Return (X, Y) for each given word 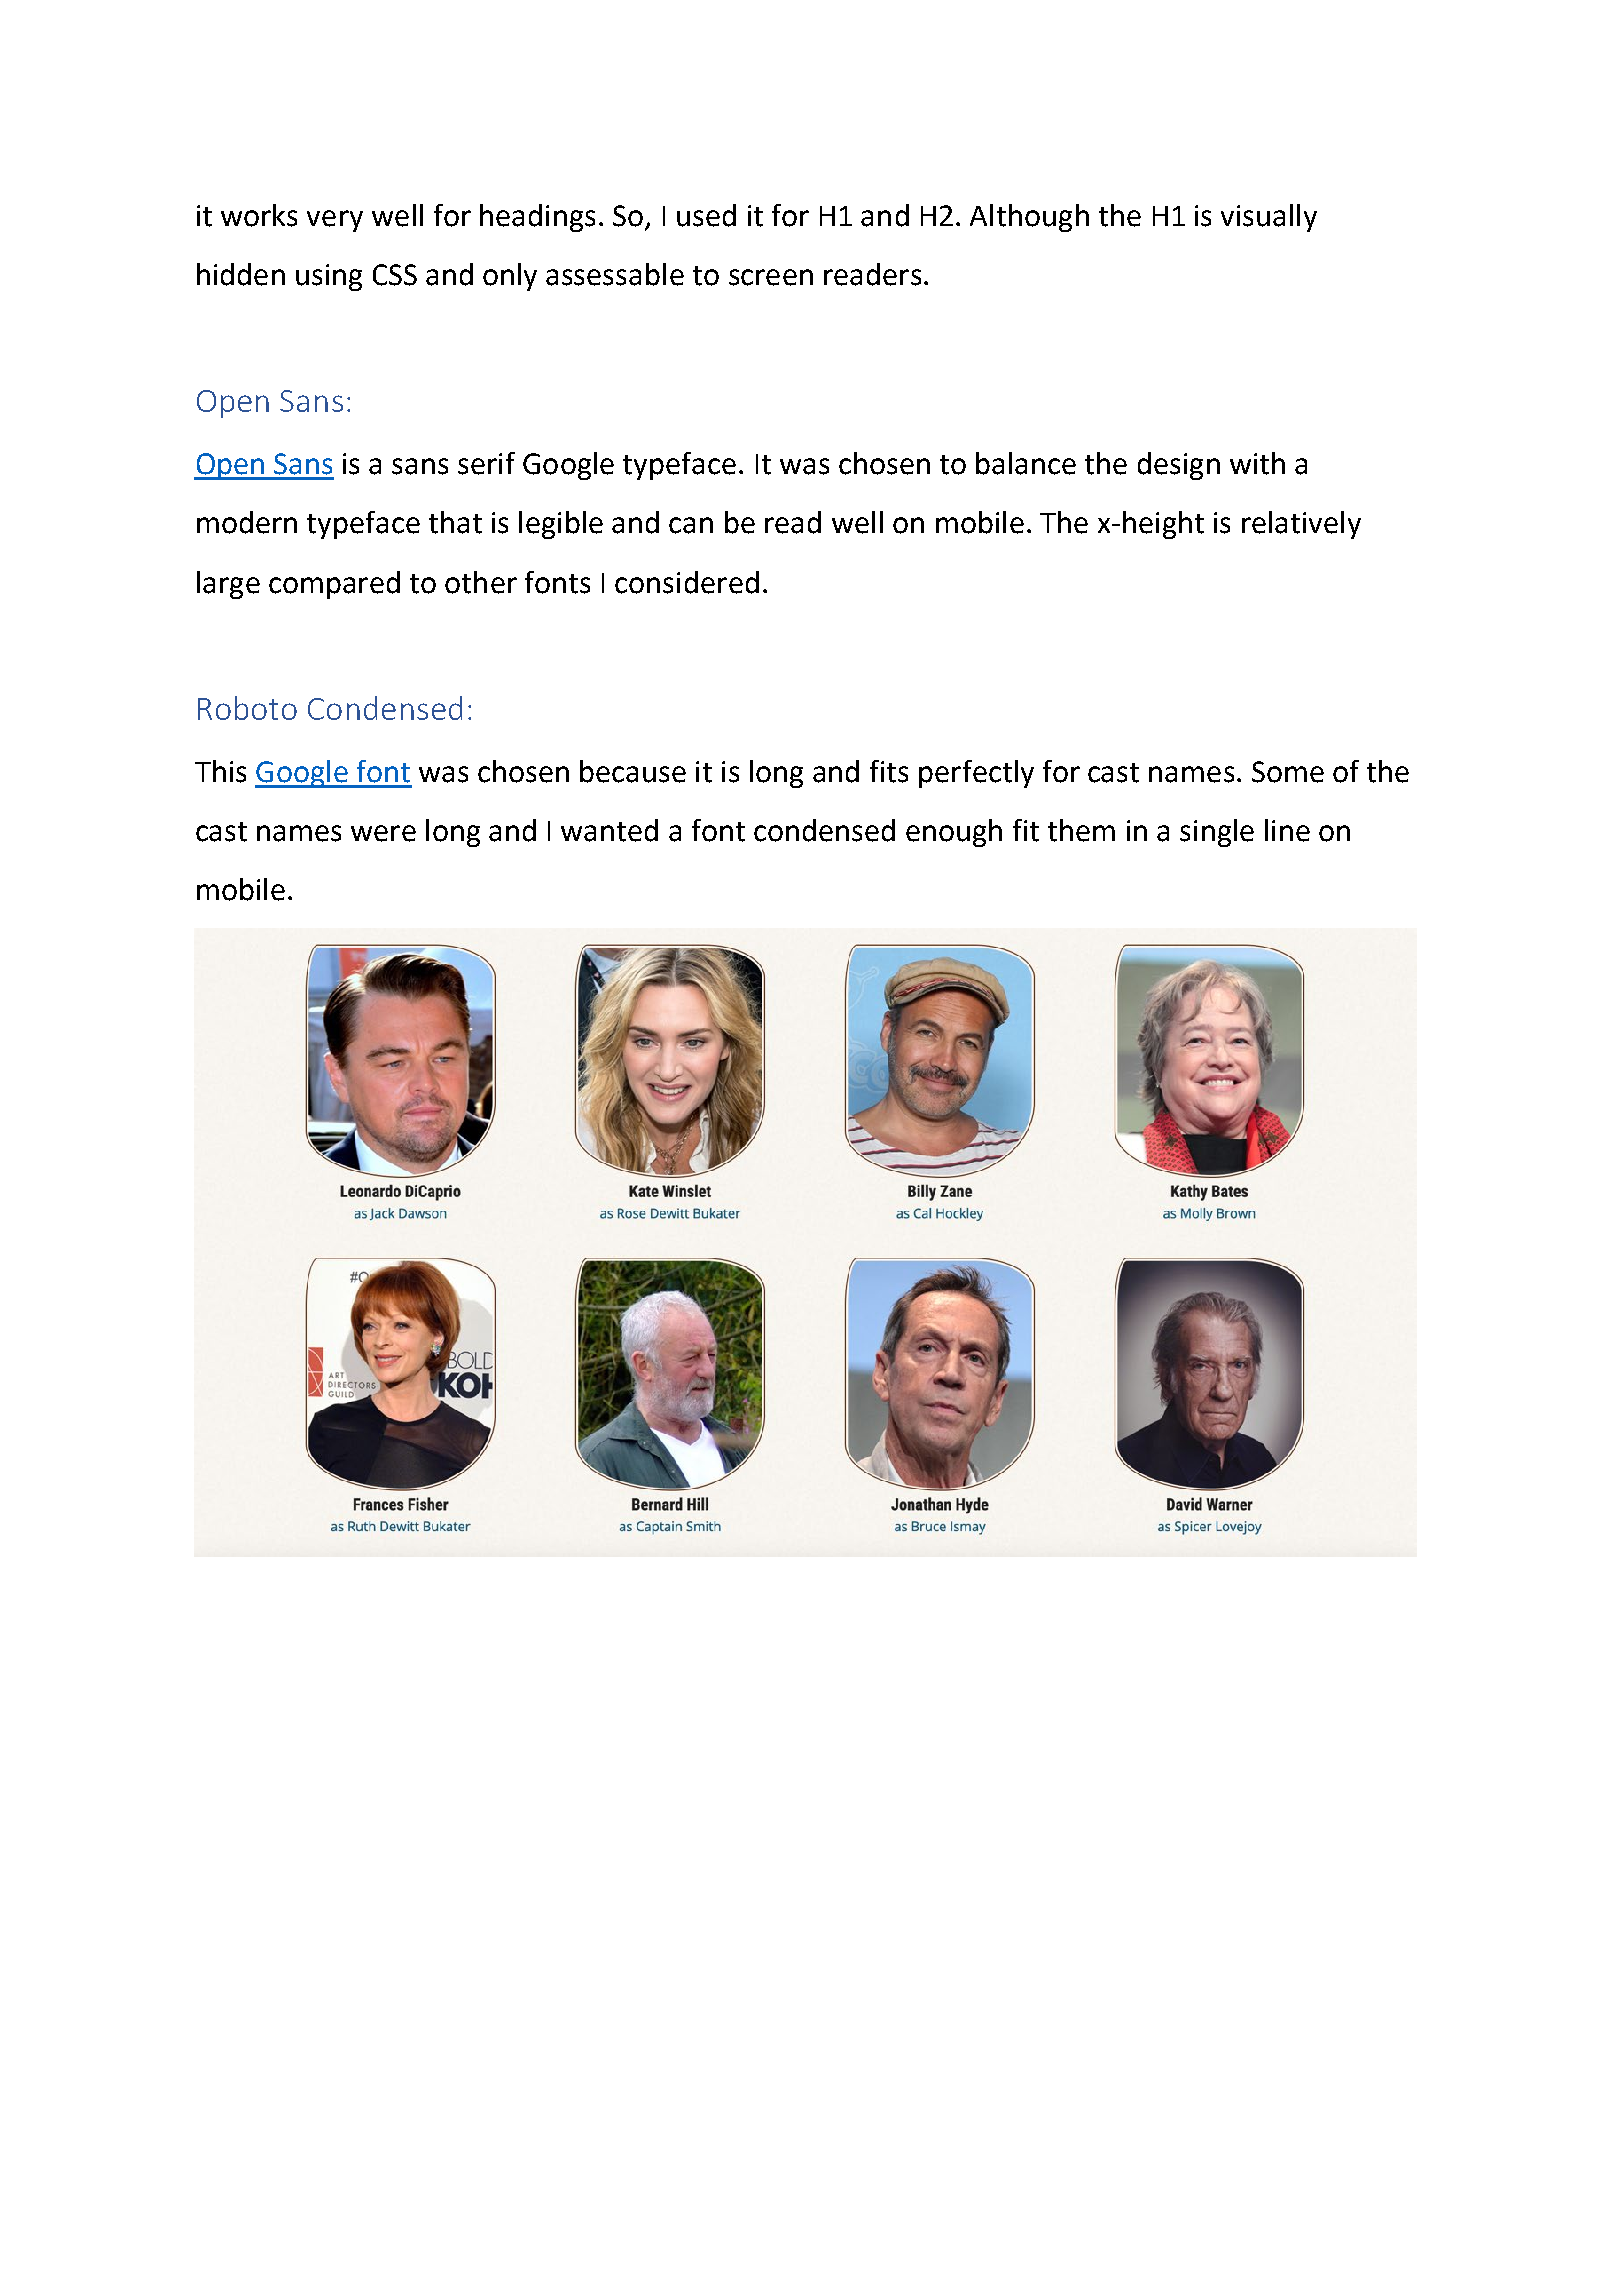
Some (1288, 772)
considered (687, 582)
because (633, 771)
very (335, 221)
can (691, 525)
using (329, 277)
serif (486, 463)
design (1179, 466)
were (383, 833)
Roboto (247, 708)
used (706, 215)
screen (771, 277)
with (1257, 463)
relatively (1301, 525)
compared (334, 585)
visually (1269, 218)
